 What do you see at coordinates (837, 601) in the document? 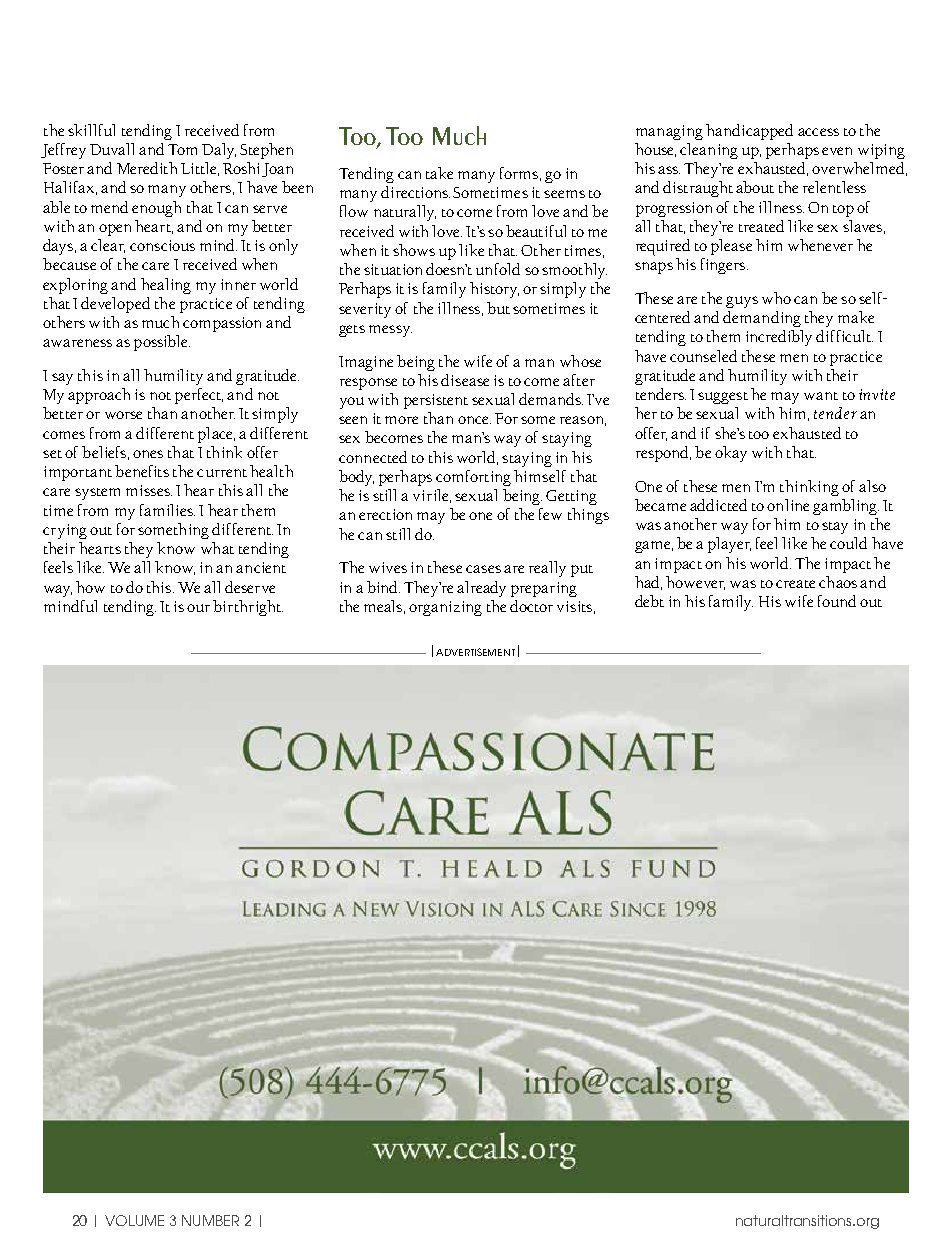
I see `found` at bounding box center [837, 601].
